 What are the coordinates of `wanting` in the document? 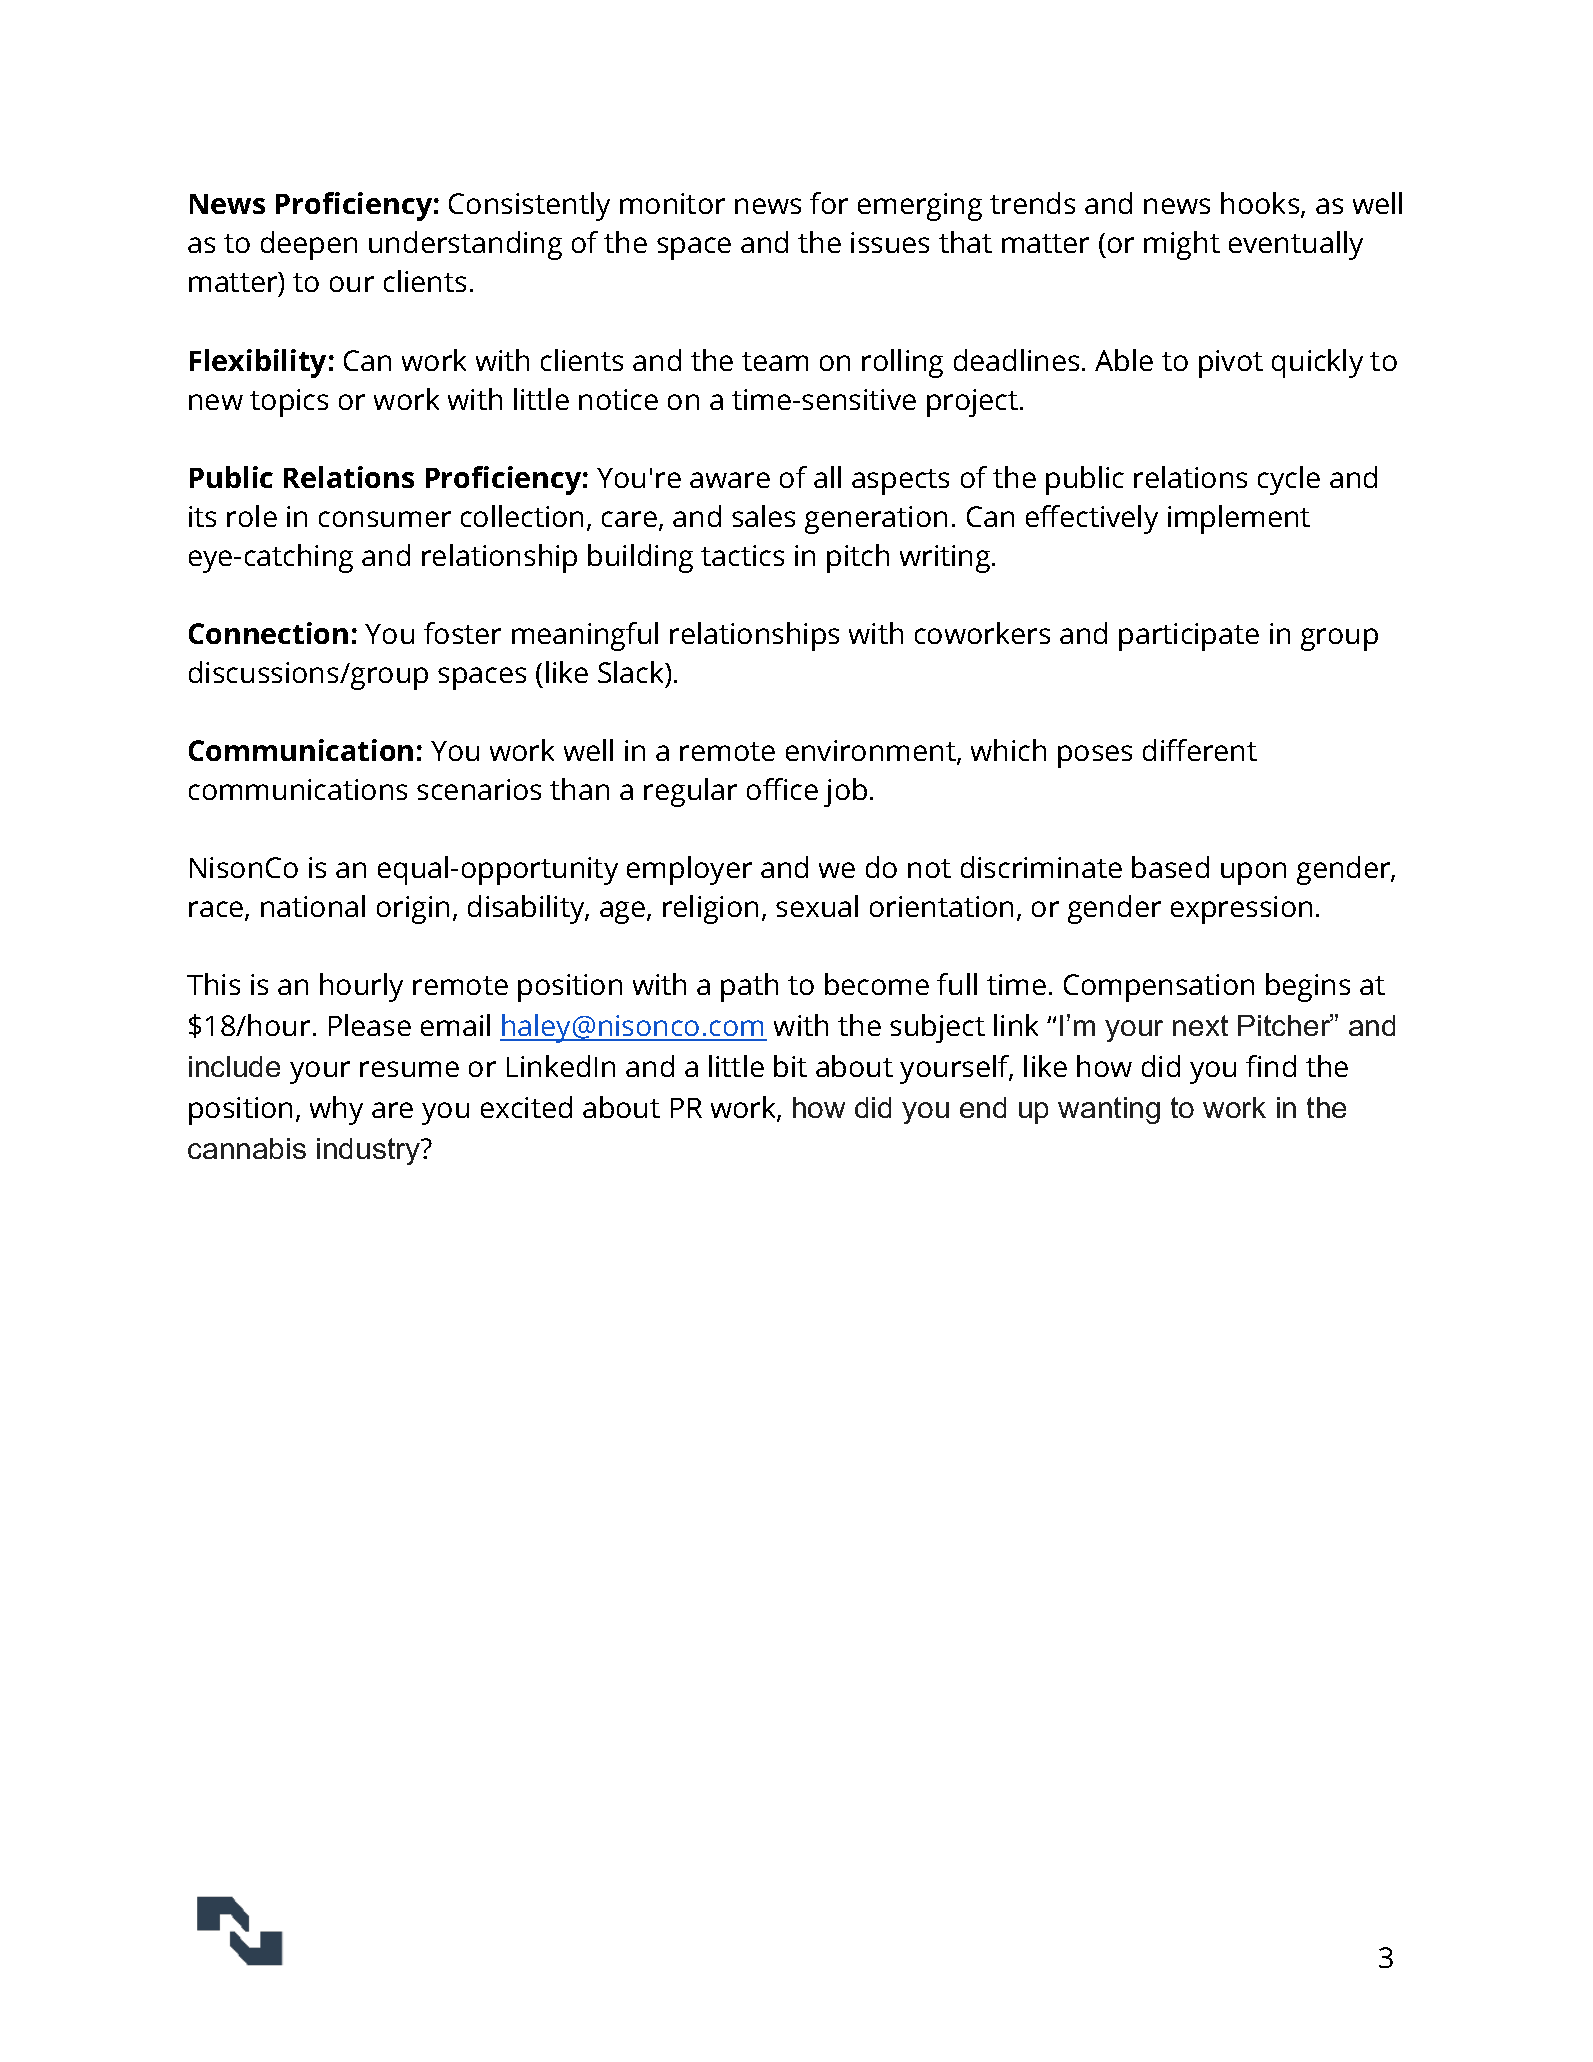 It's located at (1109, 1110).
